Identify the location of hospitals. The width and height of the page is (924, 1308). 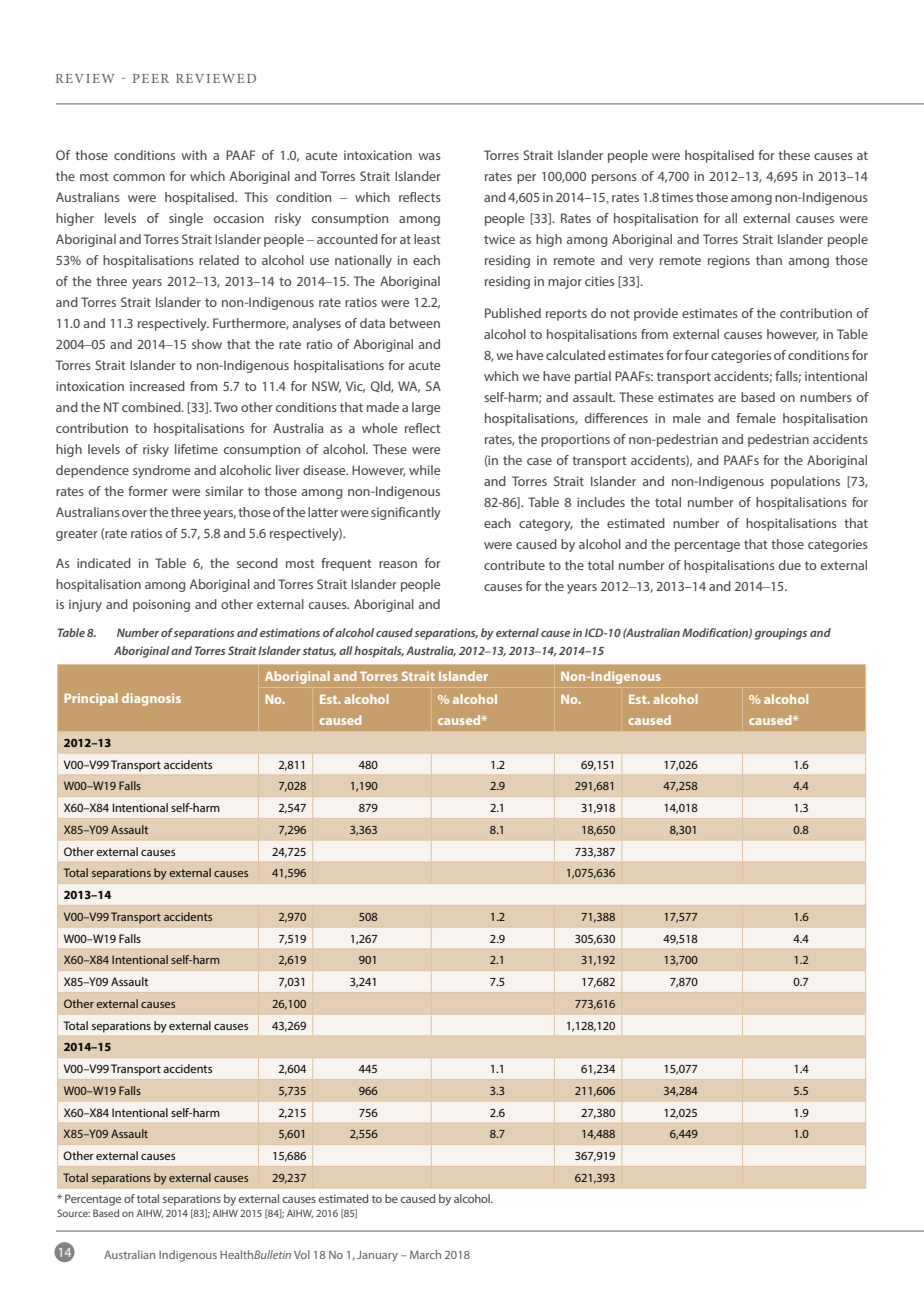
(379, 652).
